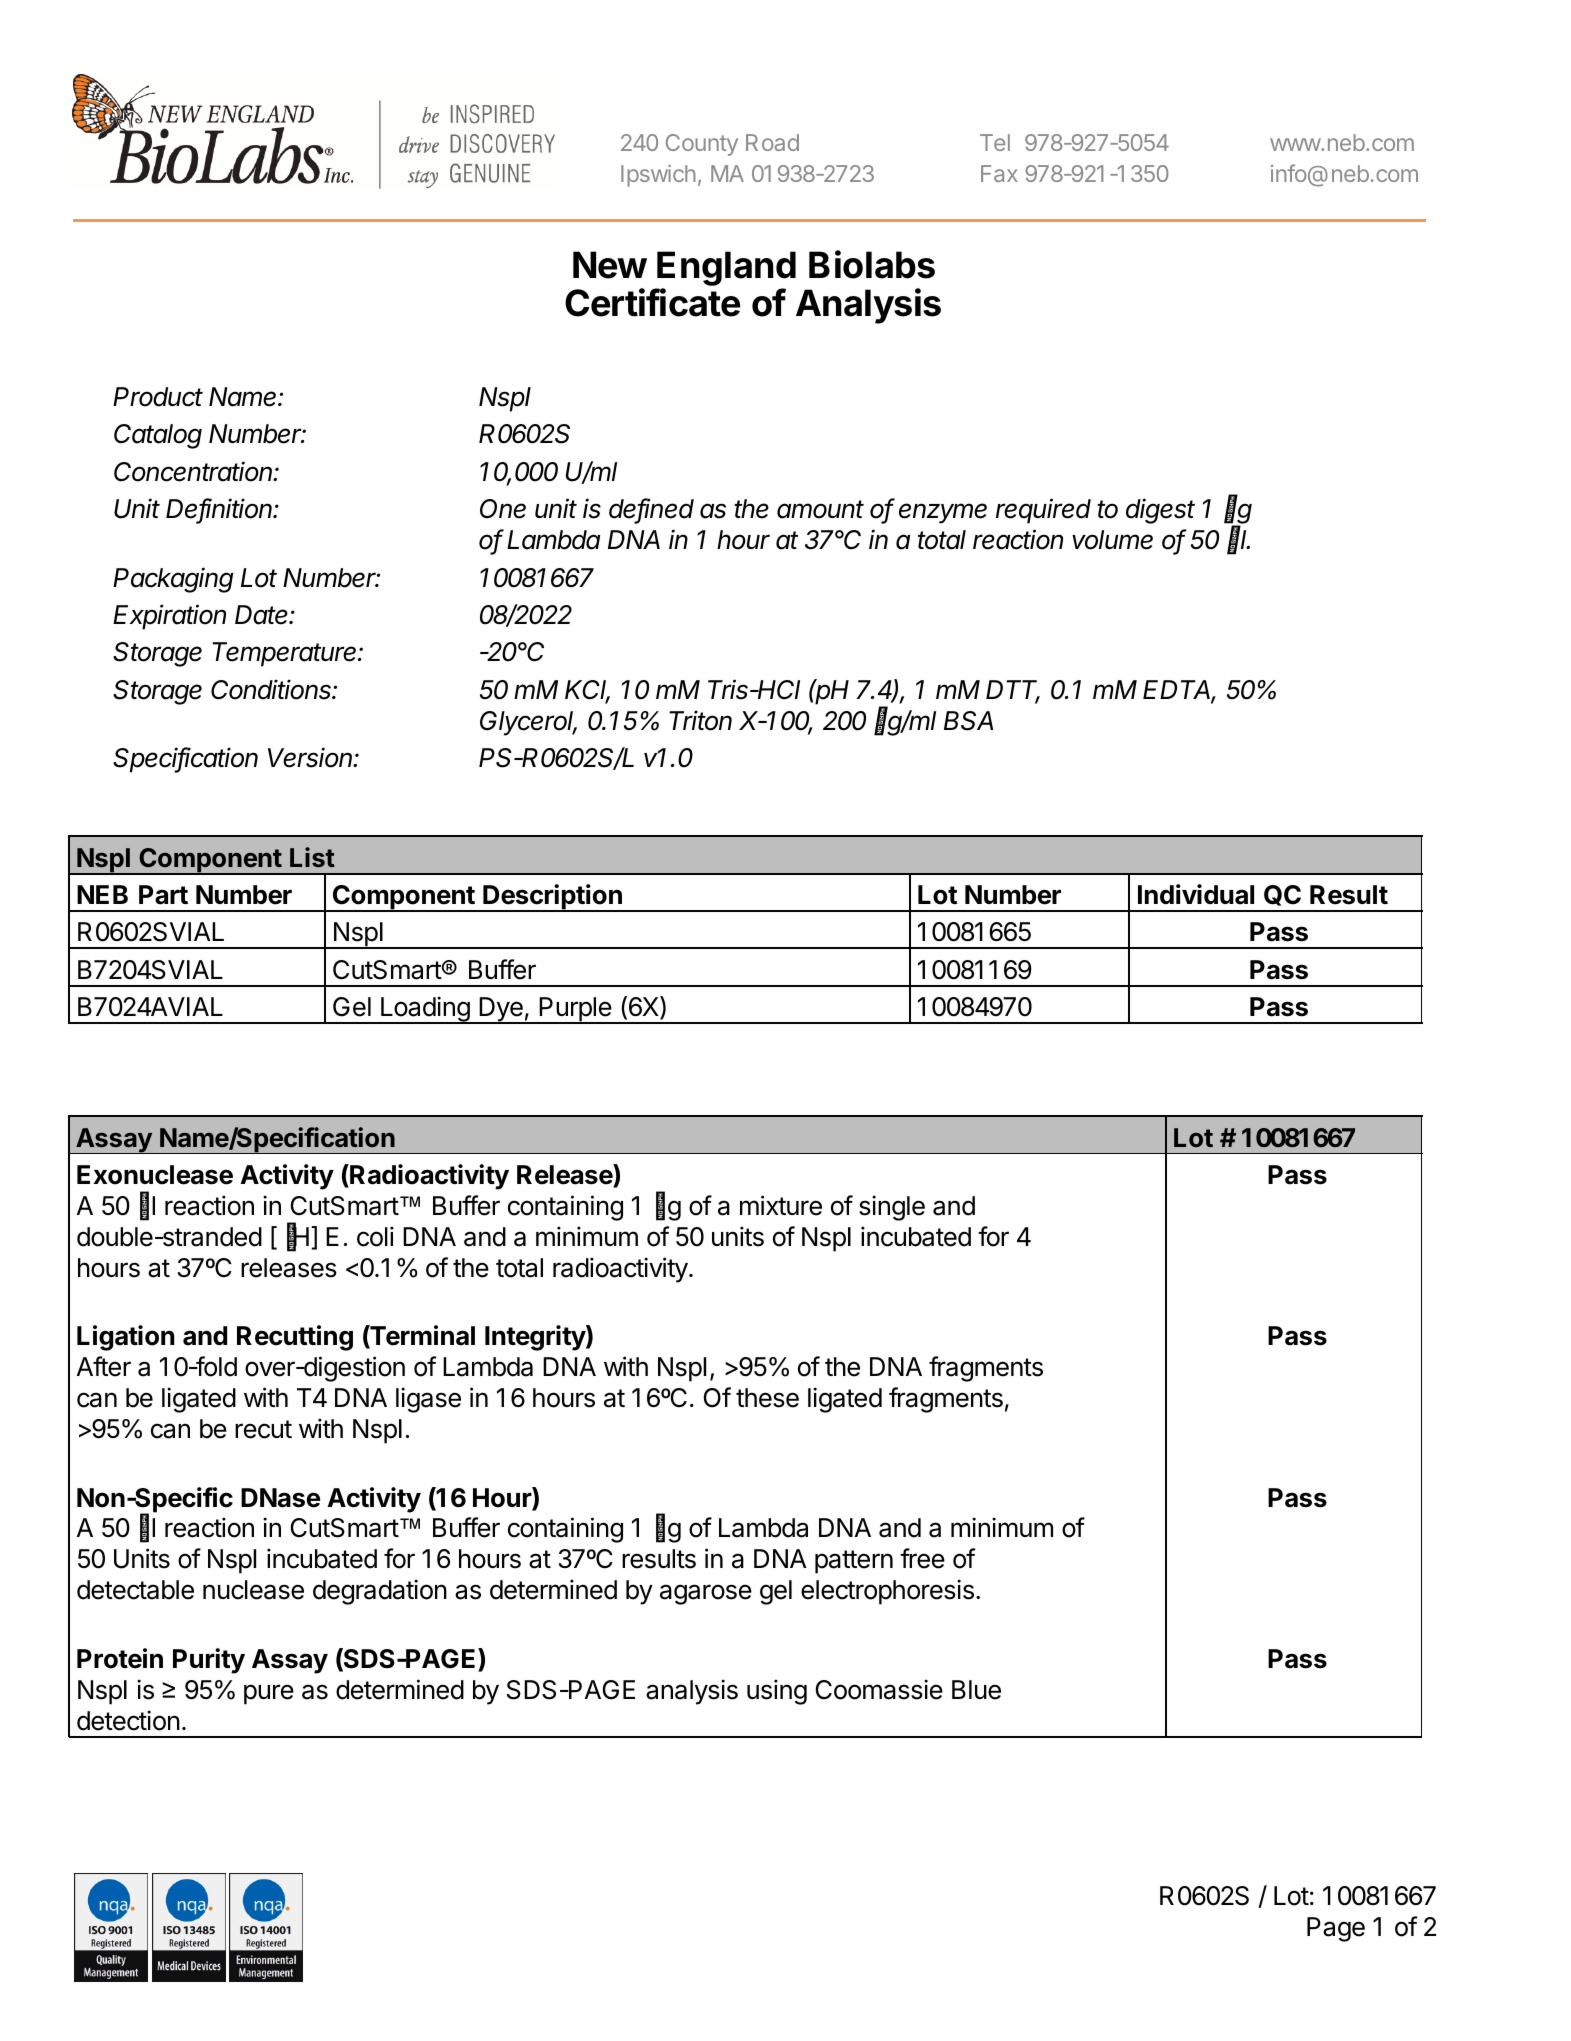  Describe the element at coordinates (658, 176) in the screenshot. I see `Ipswich` at that location.
